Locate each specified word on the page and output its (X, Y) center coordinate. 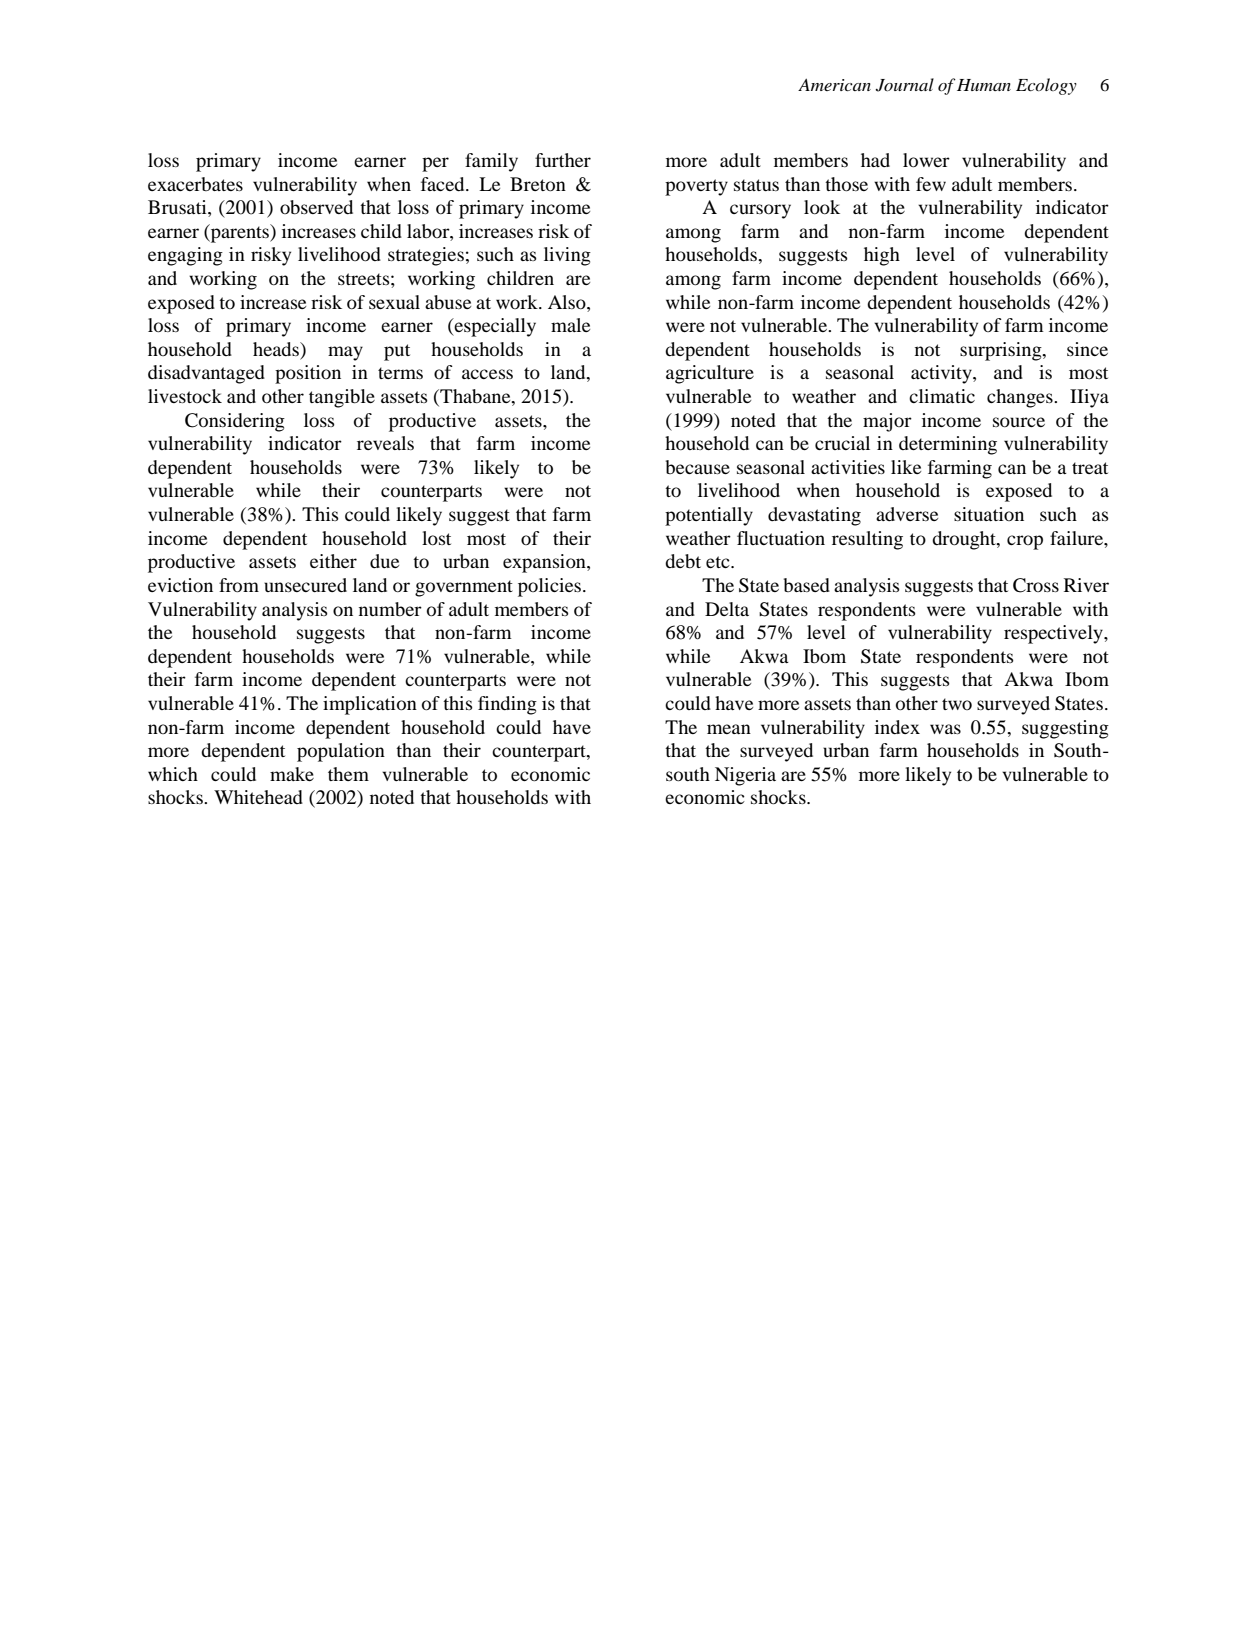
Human (984, 85)
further (563, 160)
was (945, 729)
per (435, 164)
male (570, 325)
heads (277, 350)
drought (965, 540)
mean (729, 729)
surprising (1002, 351)
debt (683, 561)
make (292, 774)
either (333, 561)
